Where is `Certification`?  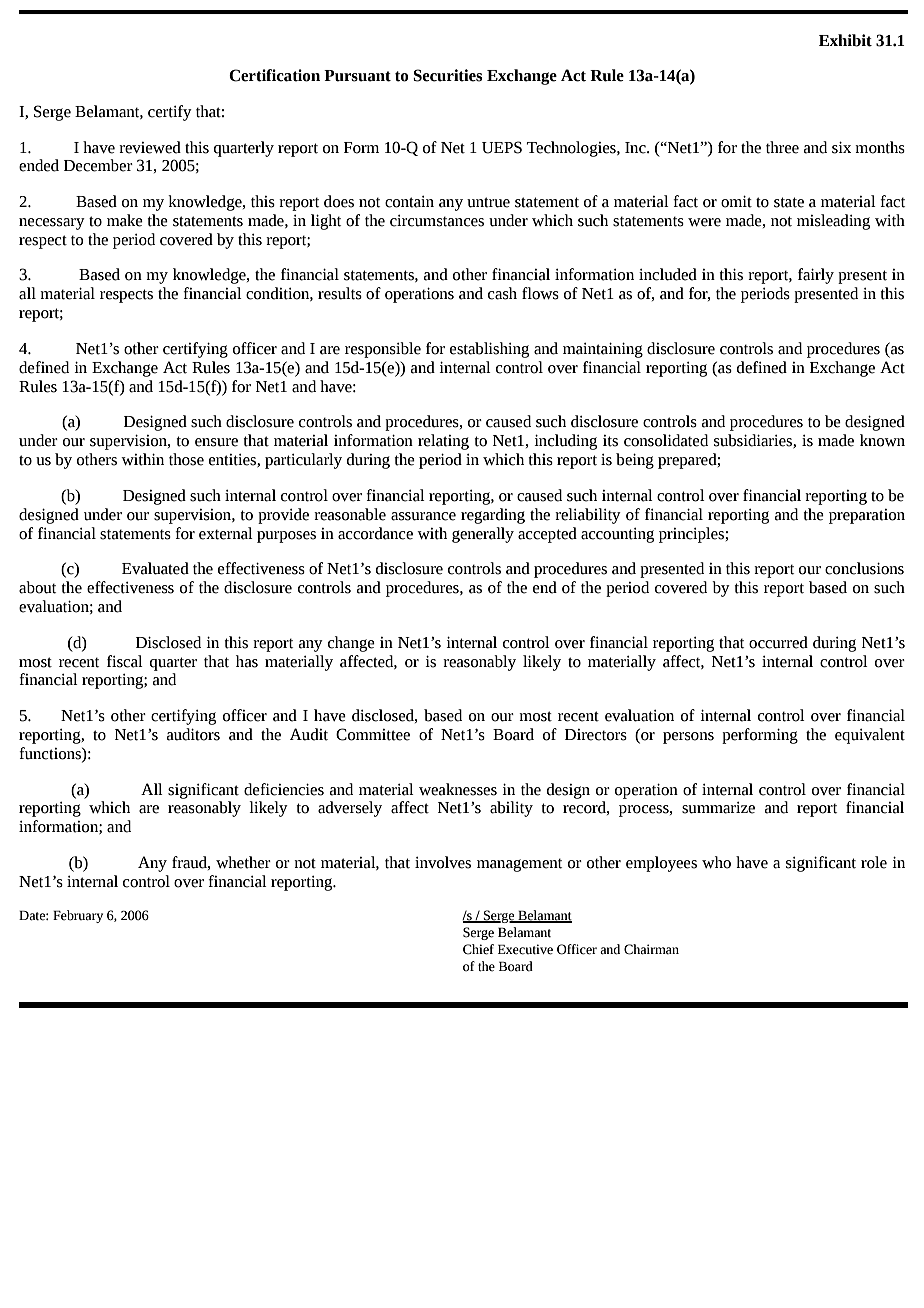 Certification is located at coordinates (274, 75).
